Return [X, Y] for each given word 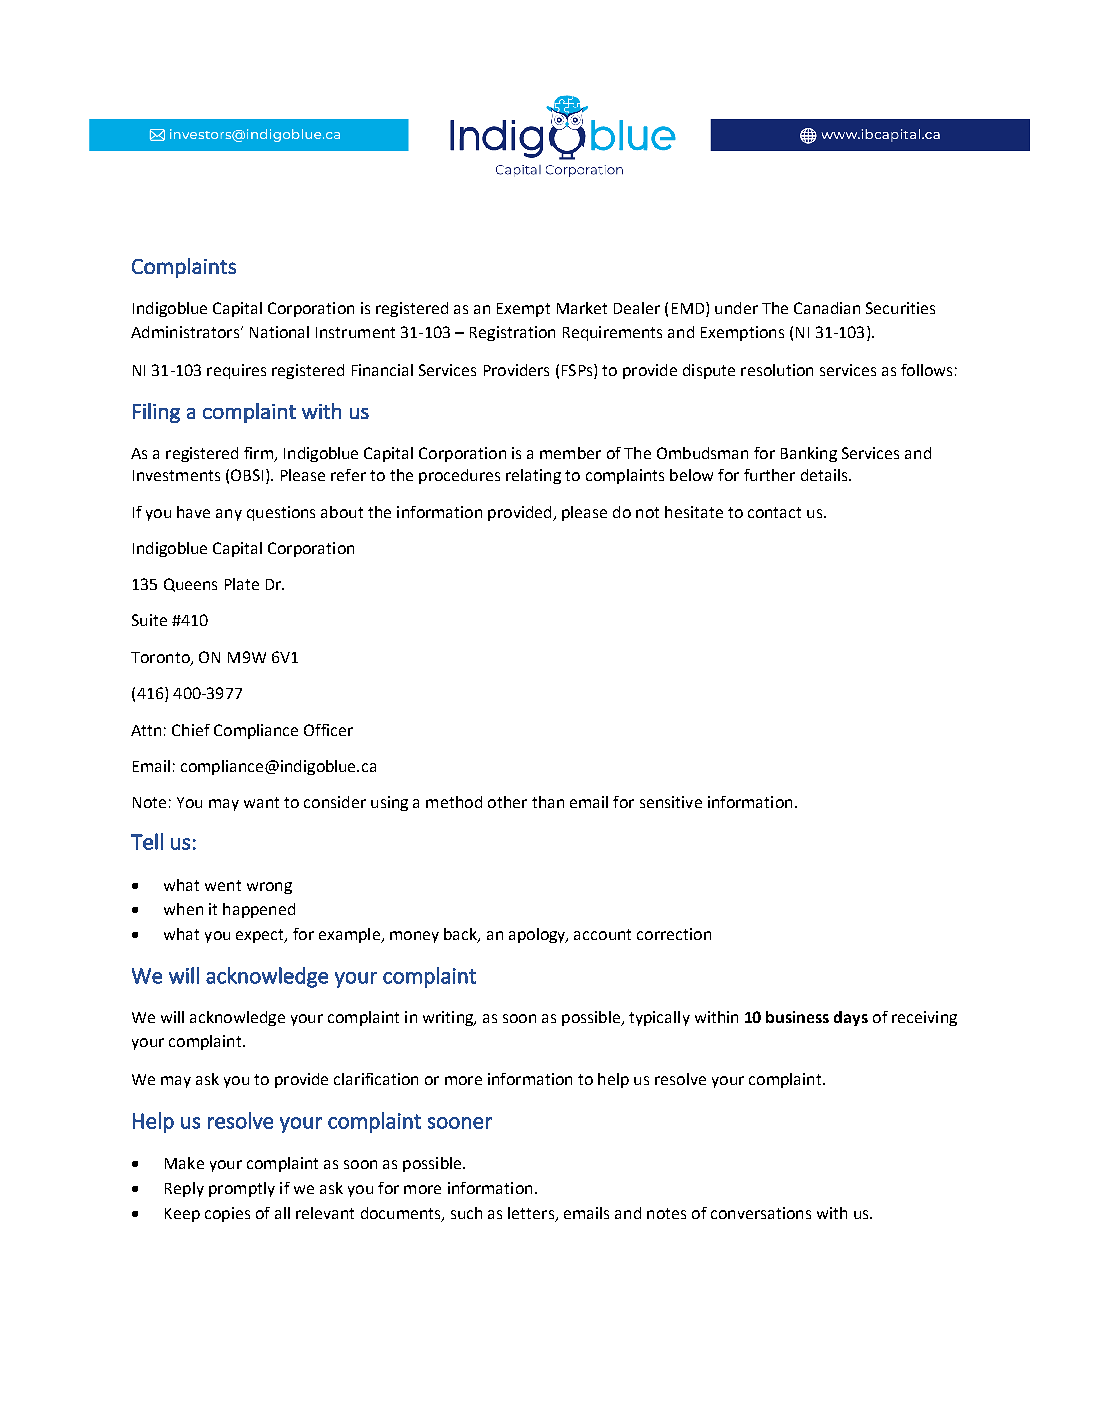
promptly [242, 1189]
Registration [512, 333]
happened [259, 910]
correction [674, 934]
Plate [242, 584]
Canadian [827, 308]
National [279, 332]
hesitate [694, 512]
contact [774, 512]
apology [538, 935]
